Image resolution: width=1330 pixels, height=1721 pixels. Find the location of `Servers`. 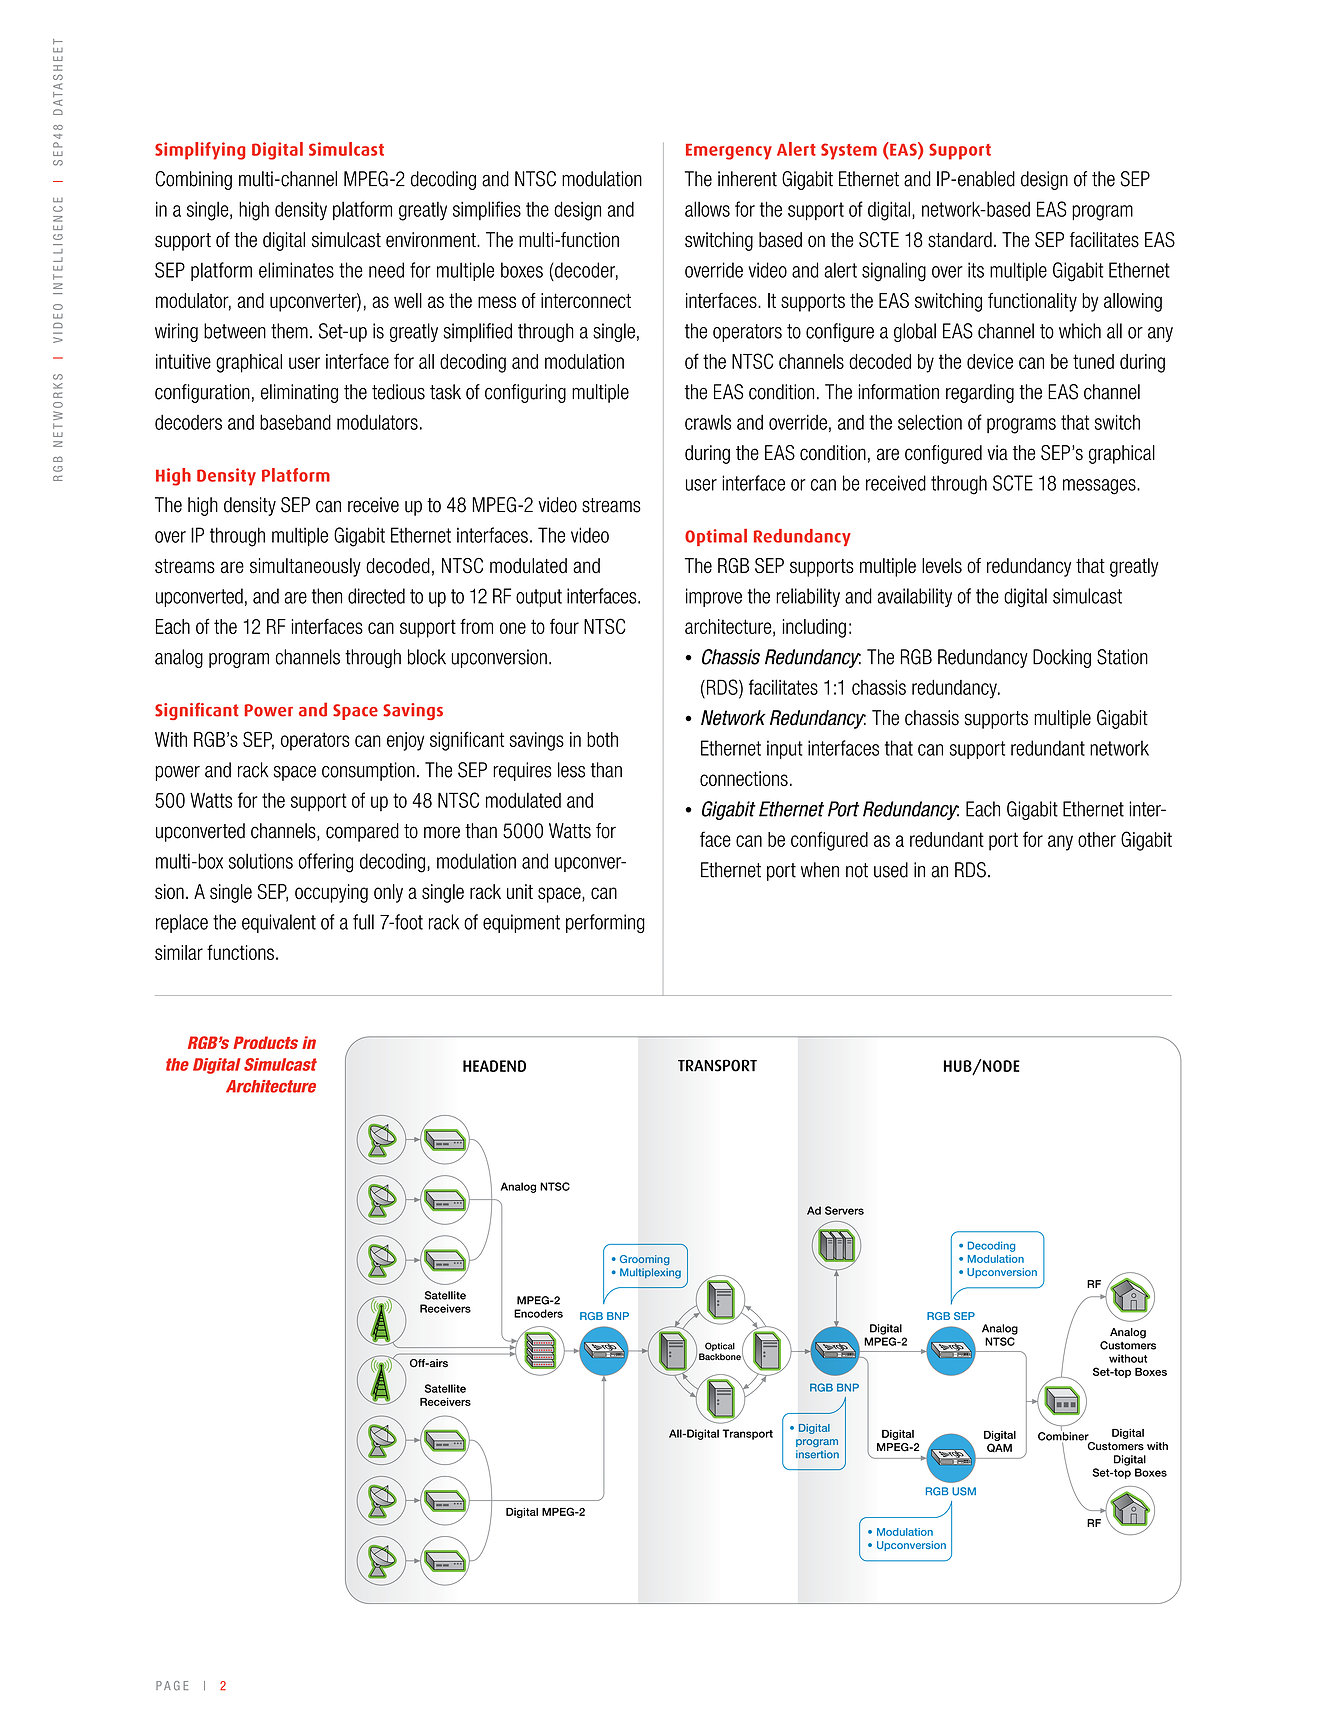

Servers is located at coordinates (844, 1210).
